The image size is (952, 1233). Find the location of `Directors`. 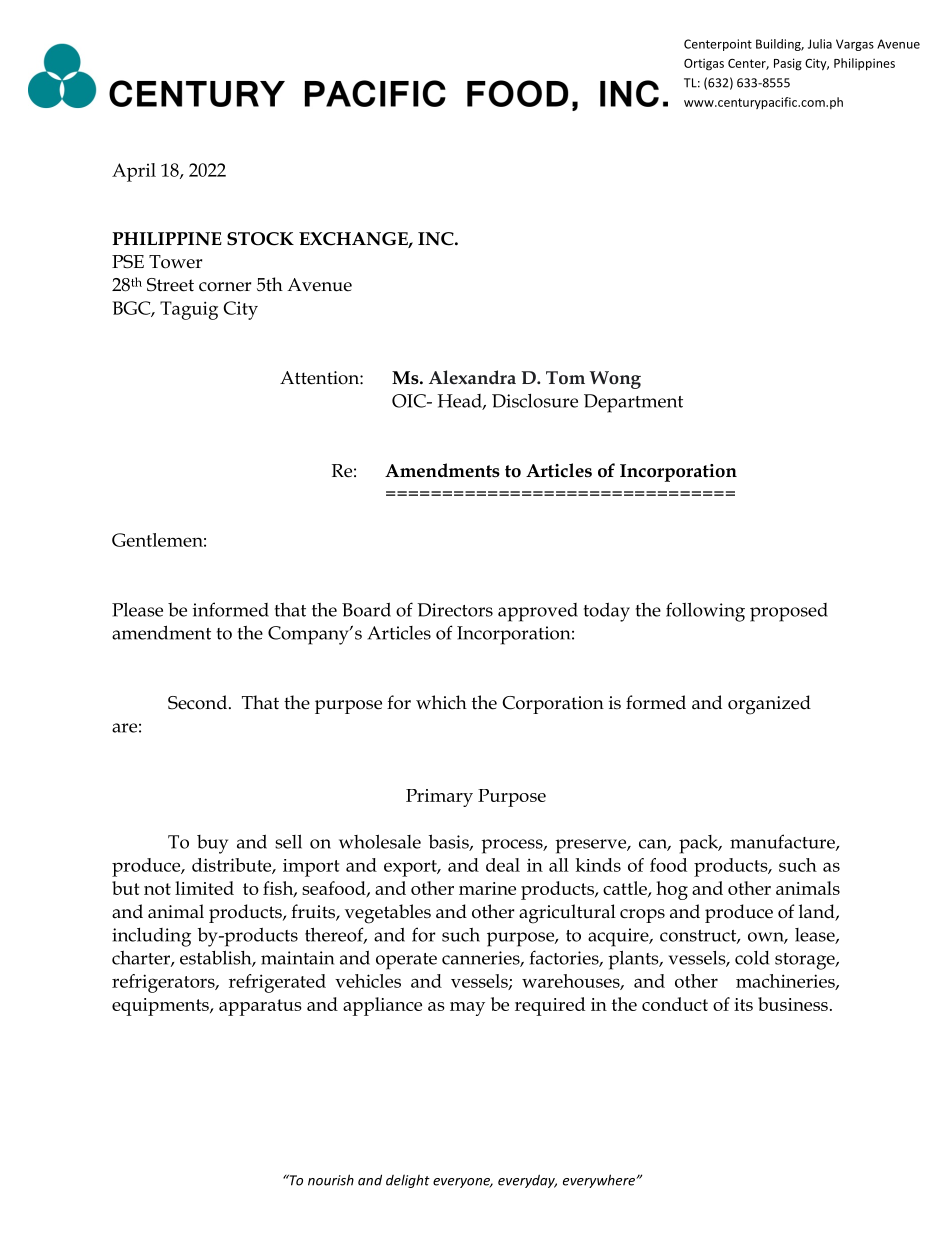

Directors is located at coordinates (455, 610).
